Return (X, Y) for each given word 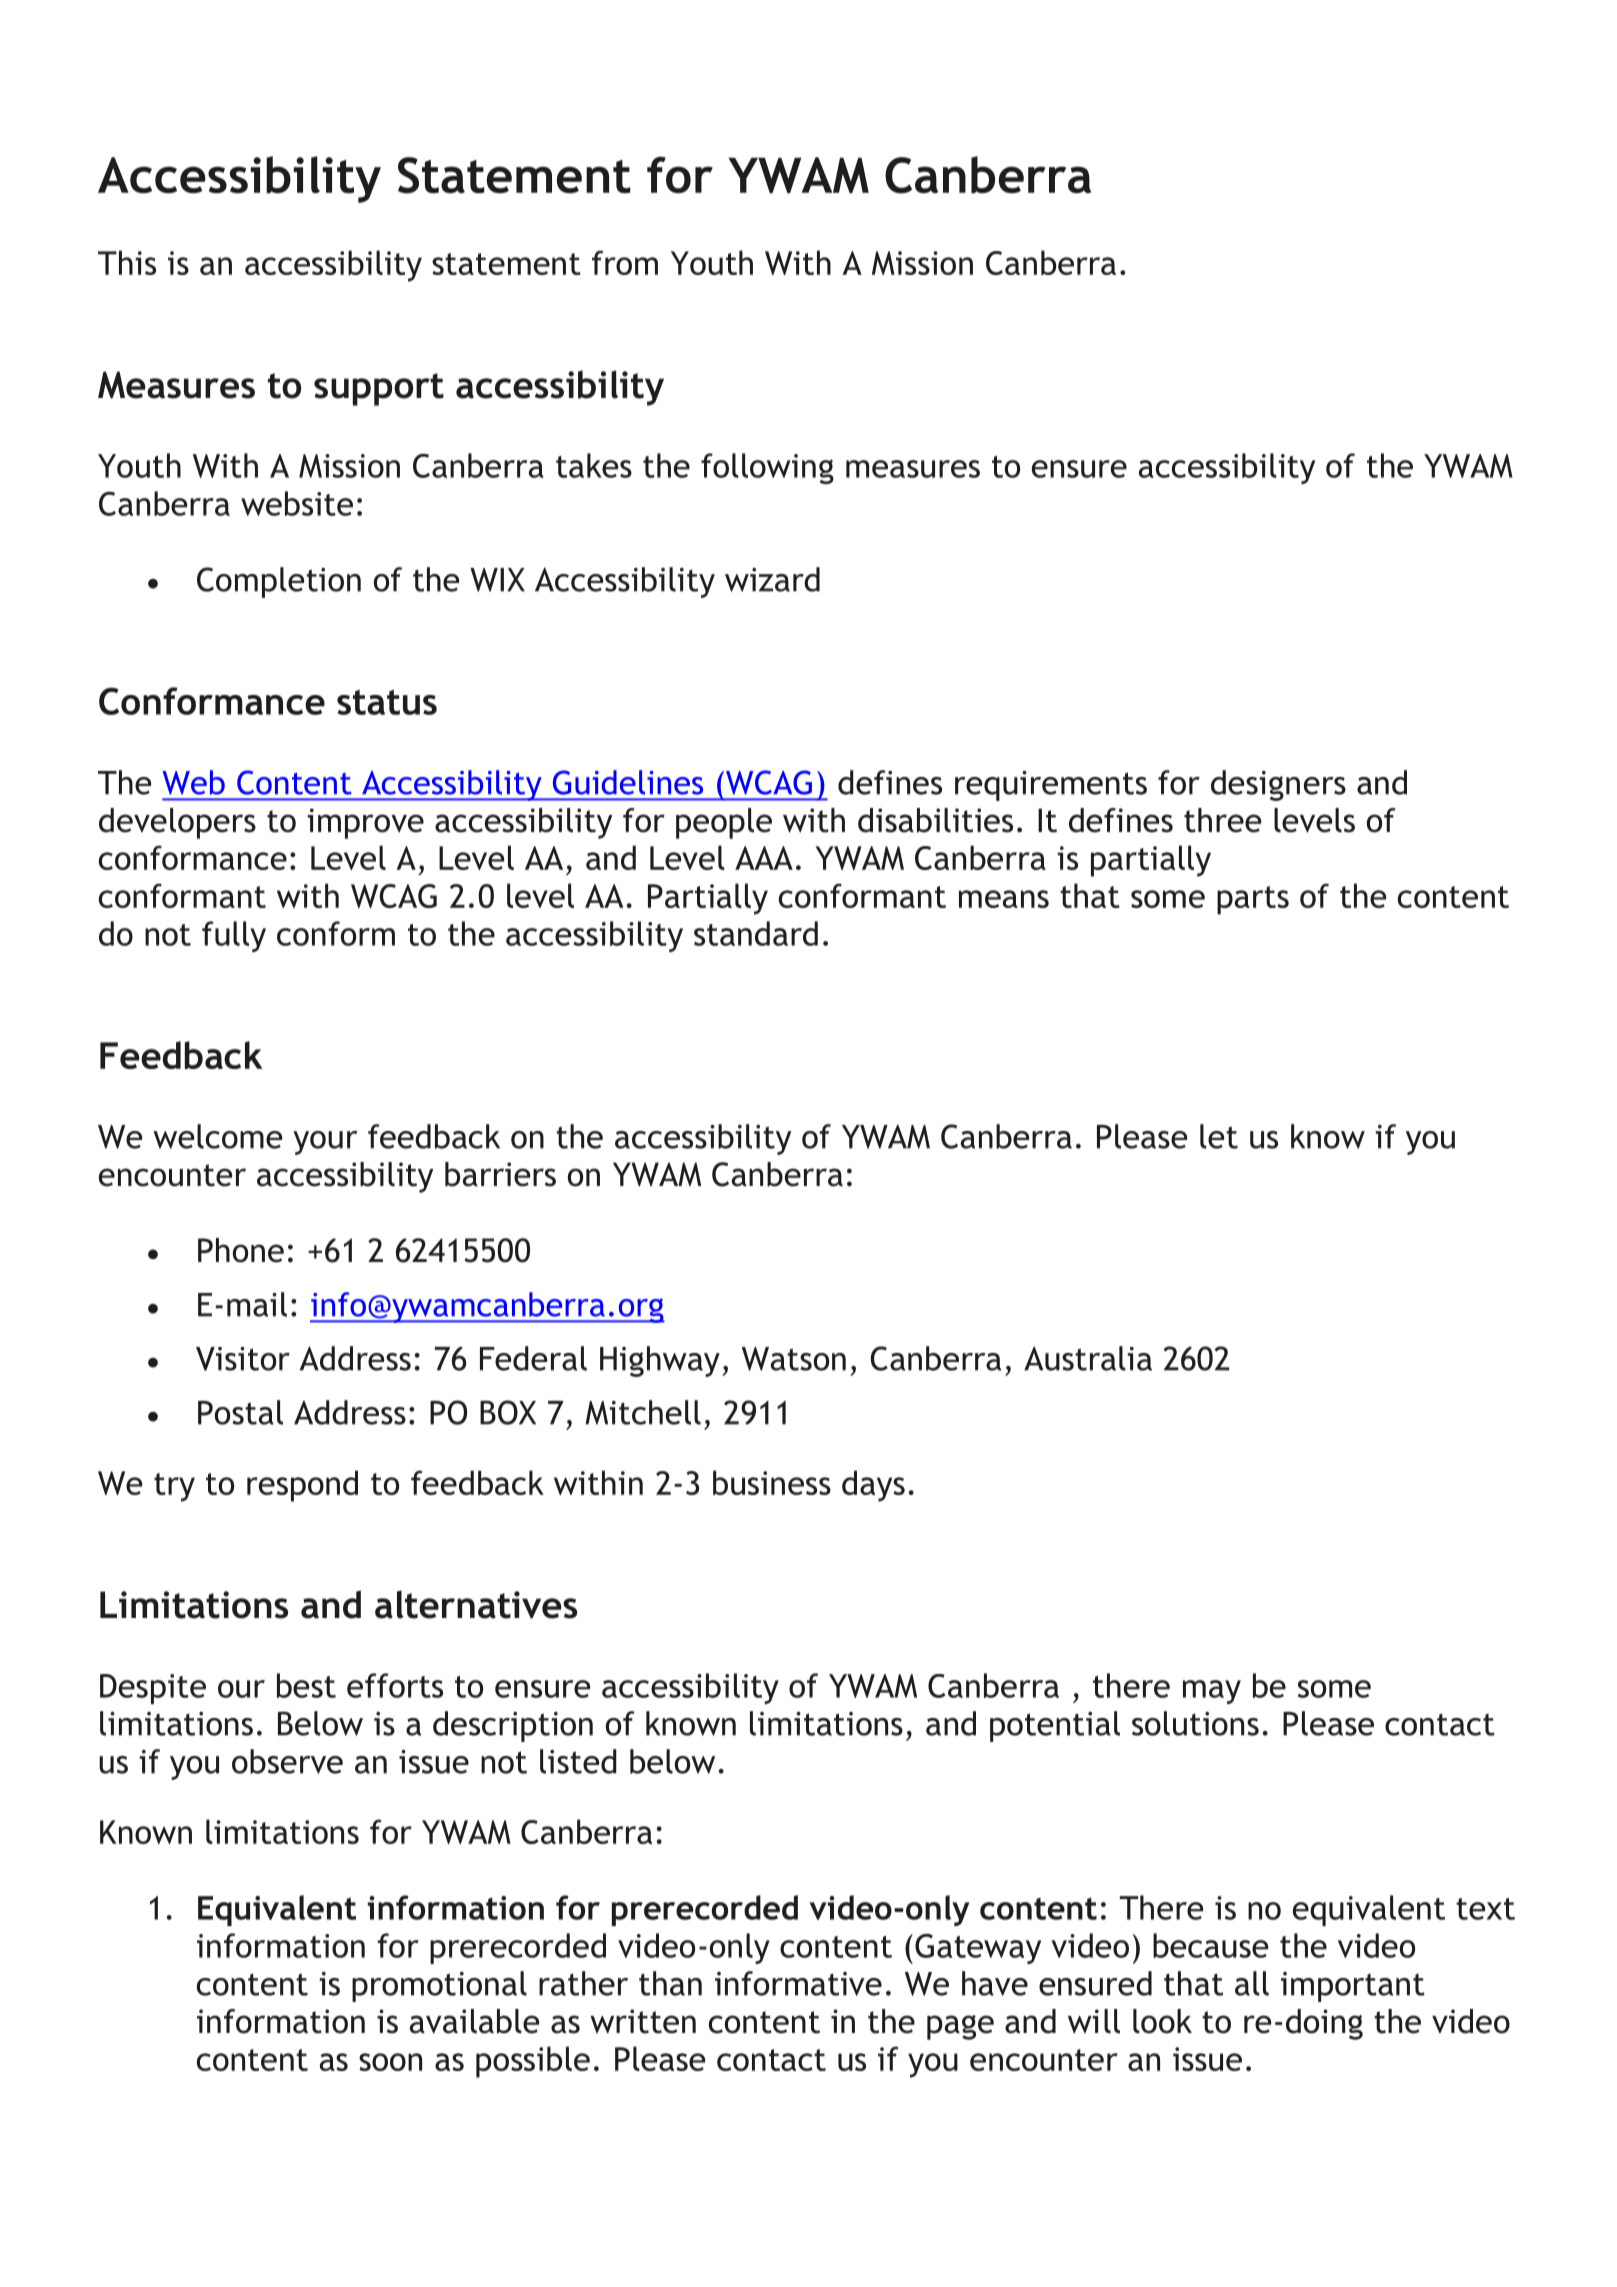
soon (390, 2062)
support (379, 389)
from (625, 262)
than (670, 1983)
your (325, 1143)
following (767, 468)
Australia (1088, 1358)
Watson (794, 1359)
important (1353, 1987)
